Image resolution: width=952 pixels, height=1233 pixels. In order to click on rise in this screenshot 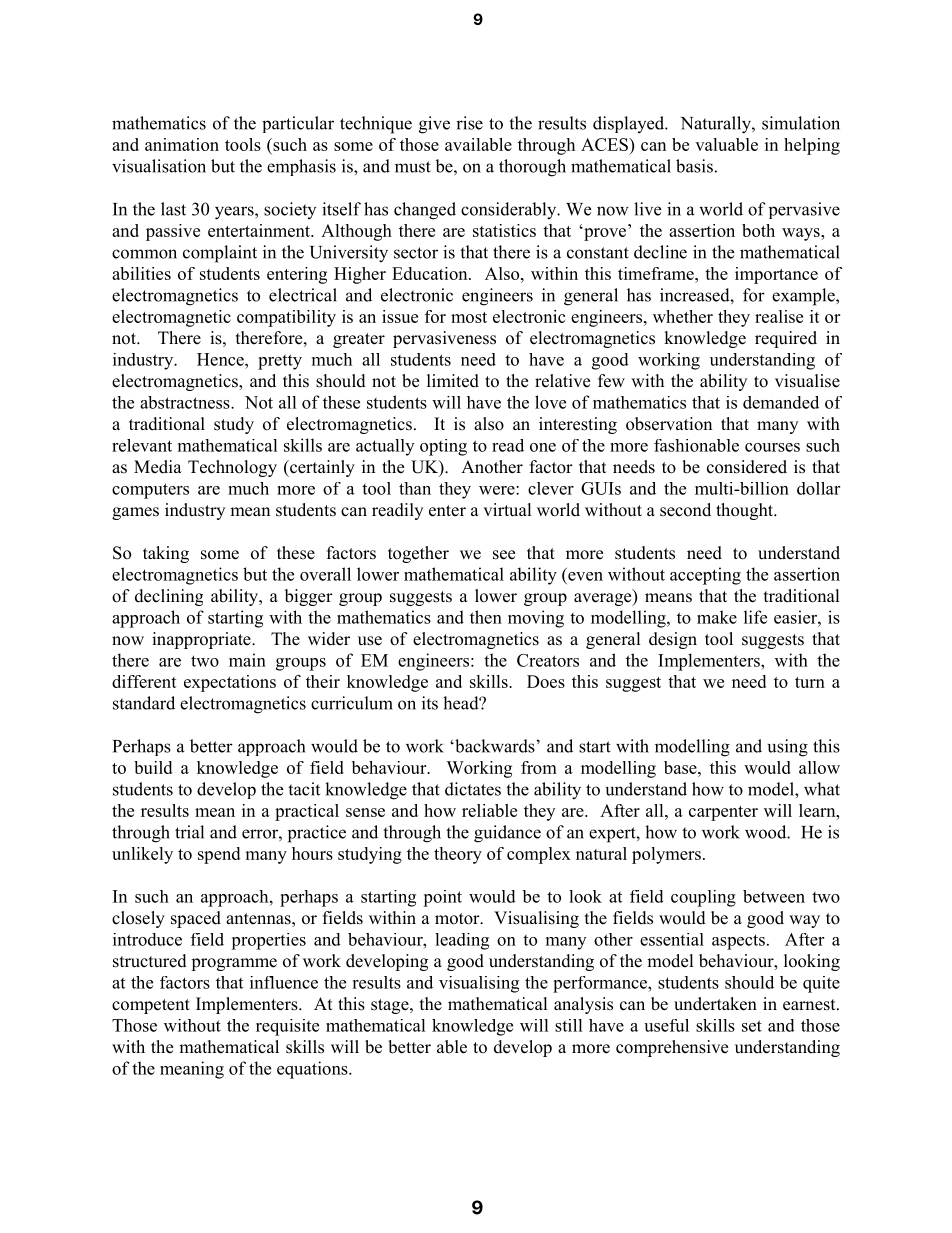, I will do `click(469, 123)`.
